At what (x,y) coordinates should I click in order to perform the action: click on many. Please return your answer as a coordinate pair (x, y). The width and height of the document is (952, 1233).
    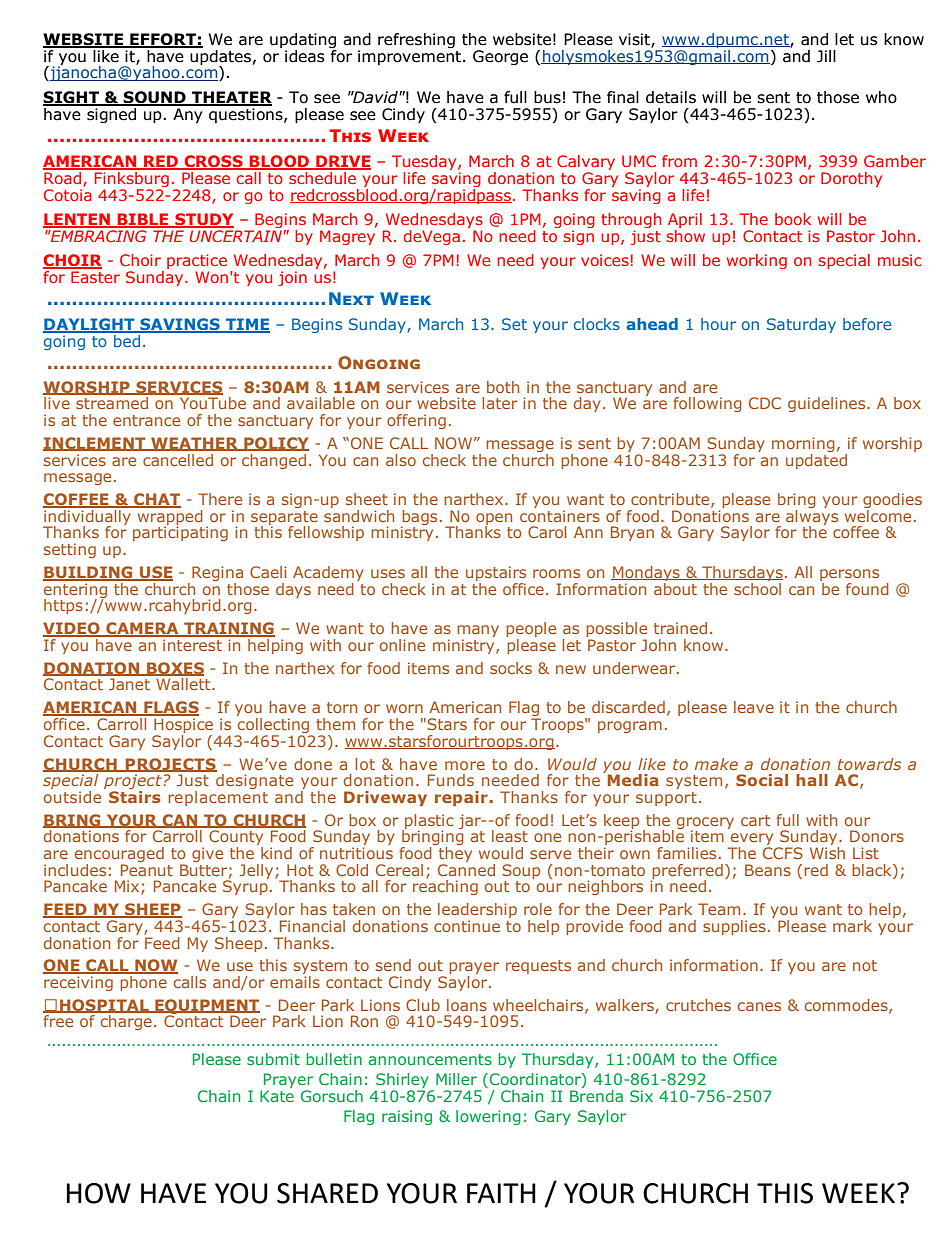
    Looking at the image, I should click on (478, 632).
